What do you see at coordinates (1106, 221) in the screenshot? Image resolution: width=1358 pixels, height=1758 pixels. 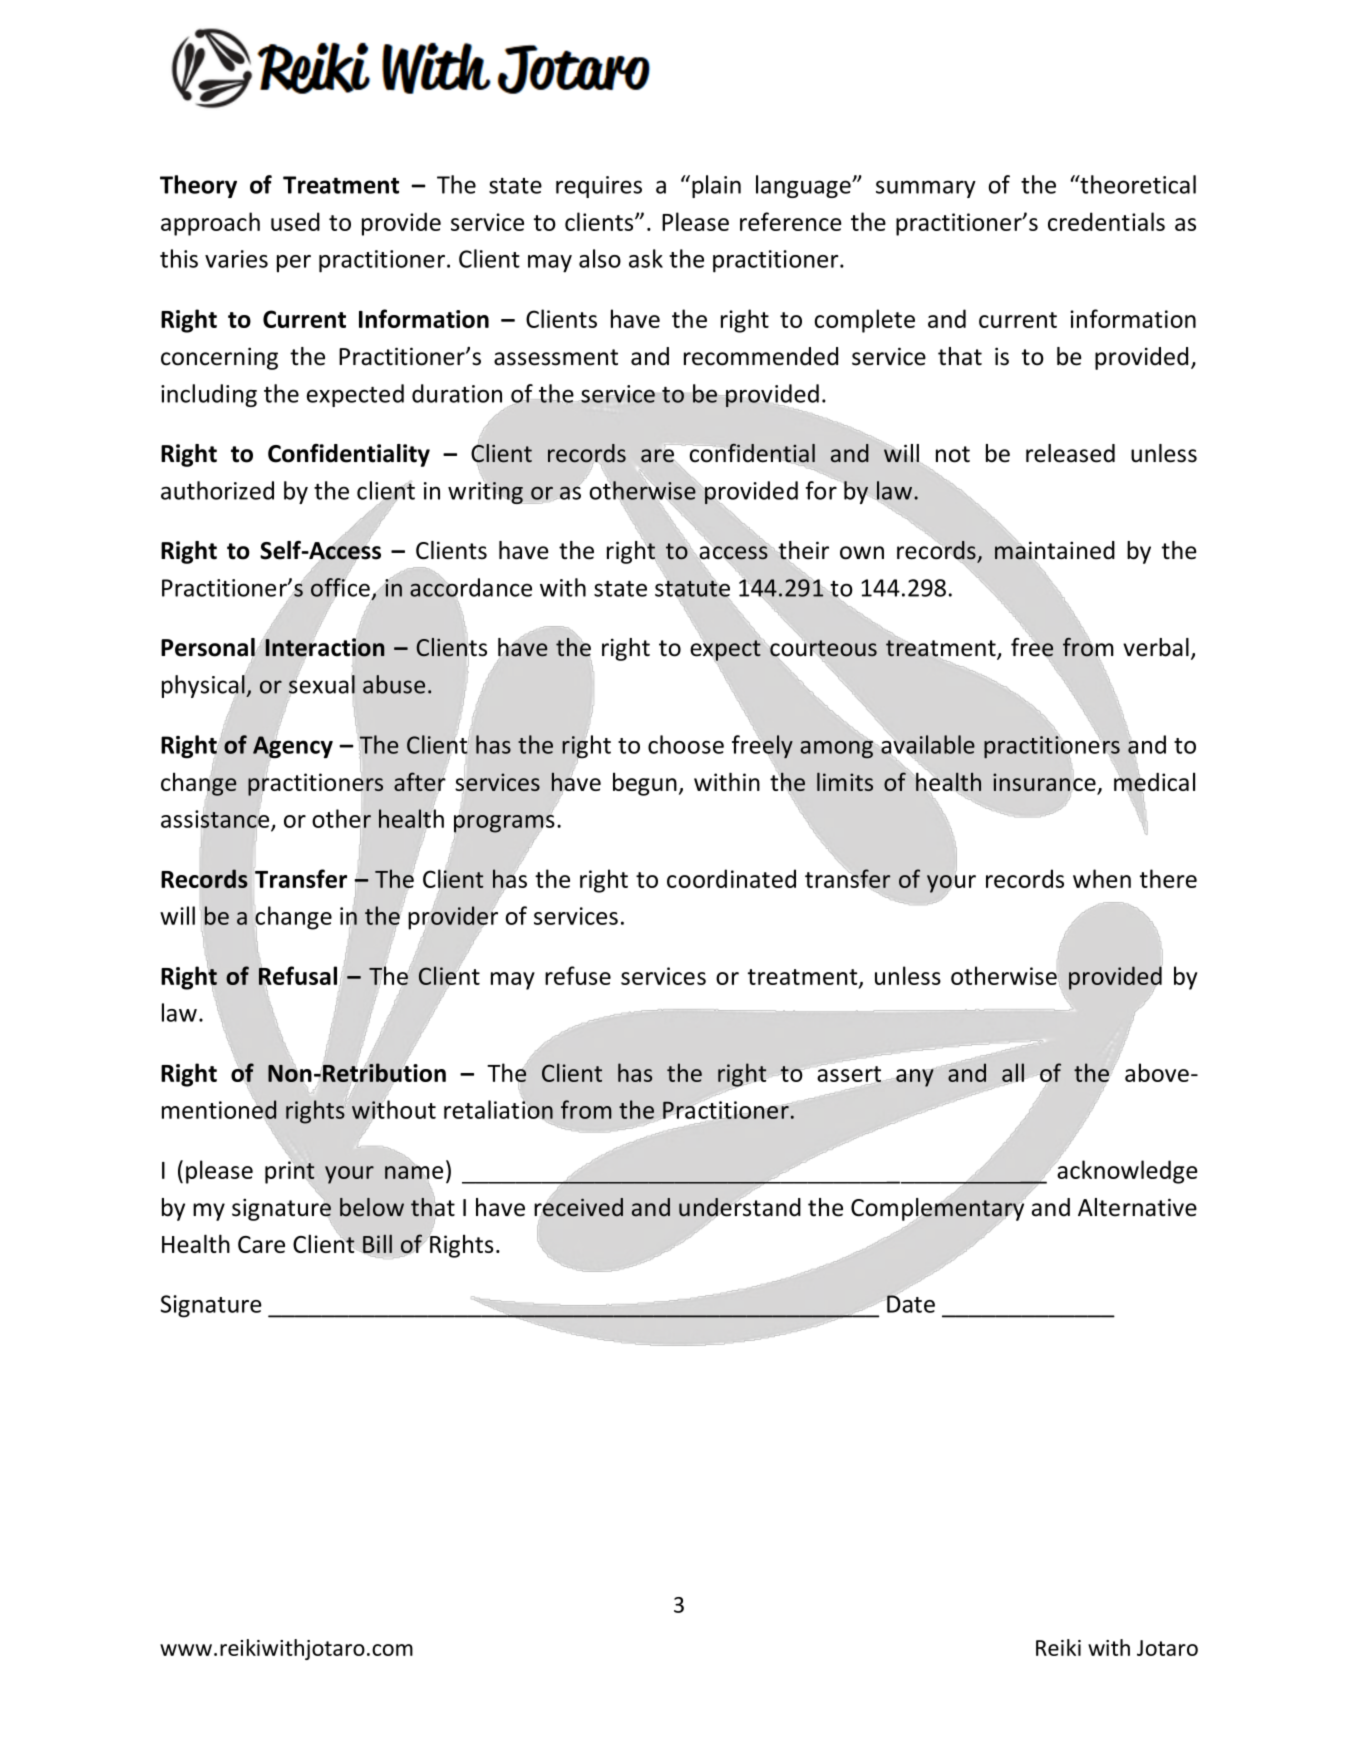 I see `credentials` at bounding box center [1106, 221].
